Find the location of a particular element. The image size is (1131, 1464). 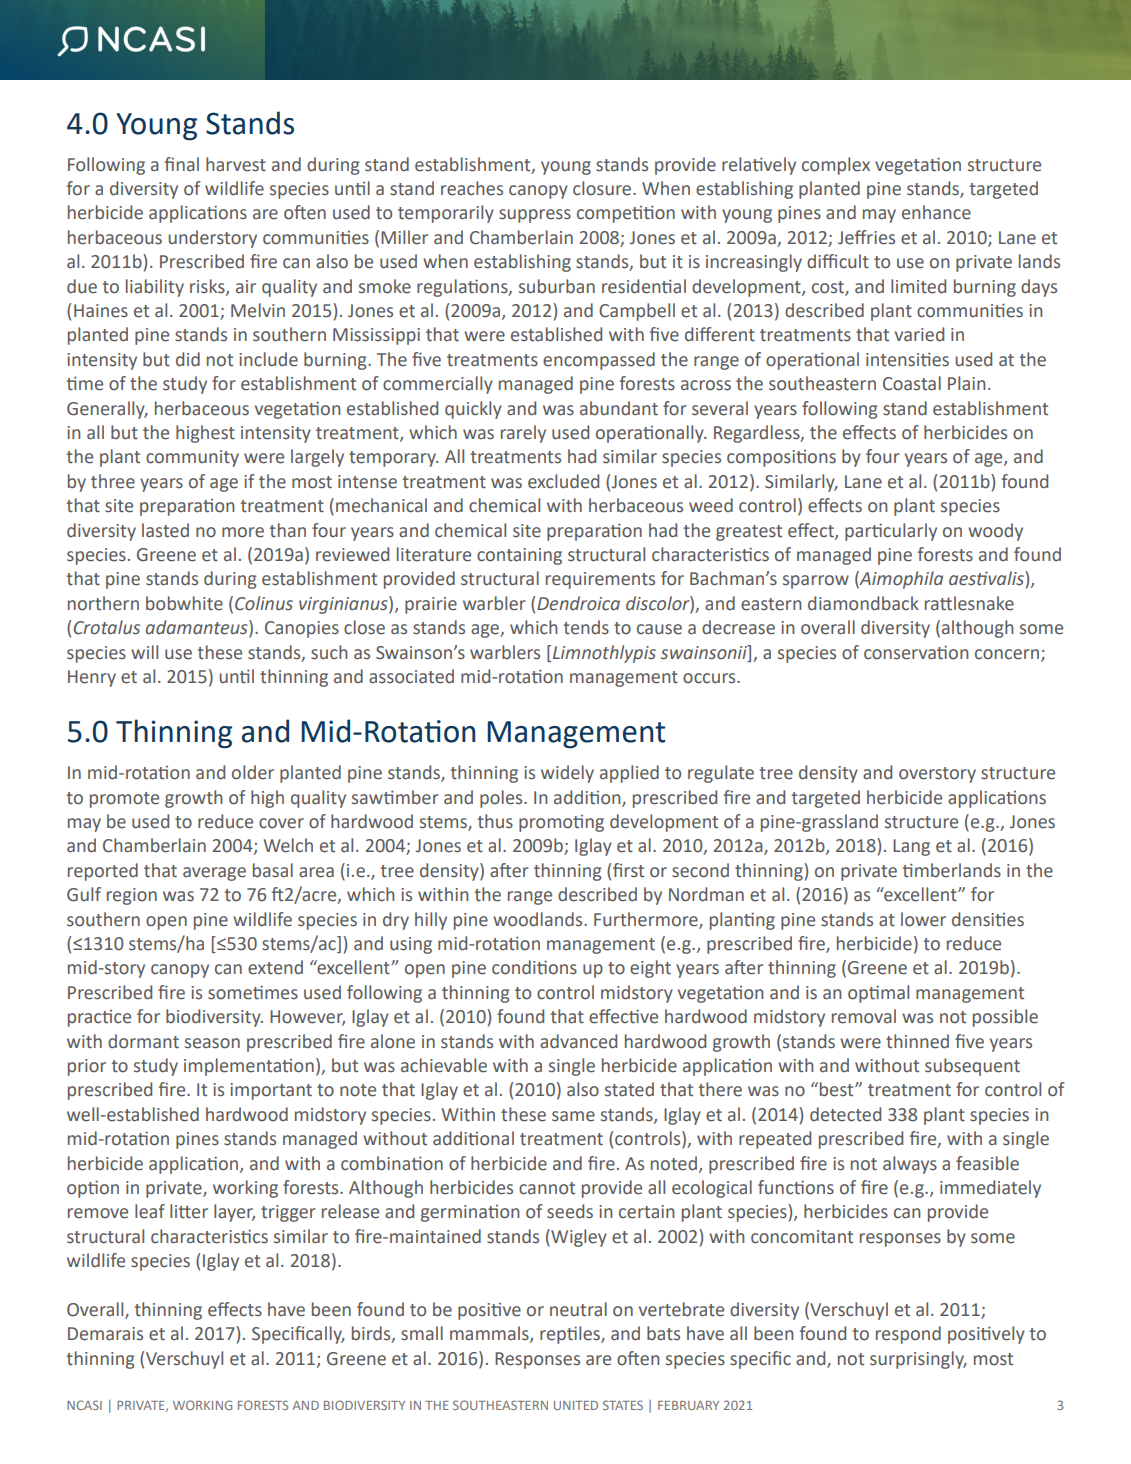

conditions is located at coordinates (534, 967).
